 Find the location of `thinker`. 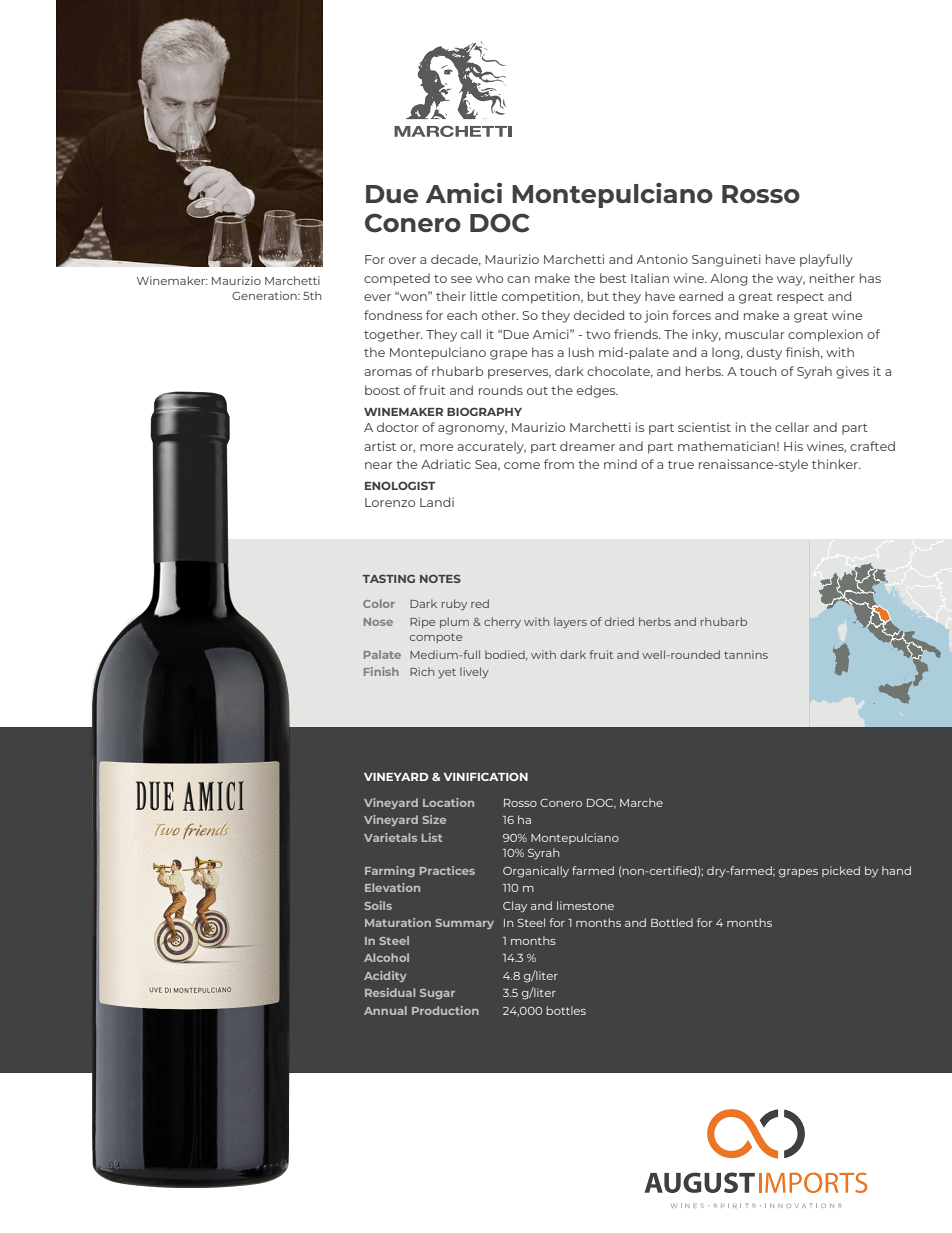

thinker is located at coordinates (836, 464).
